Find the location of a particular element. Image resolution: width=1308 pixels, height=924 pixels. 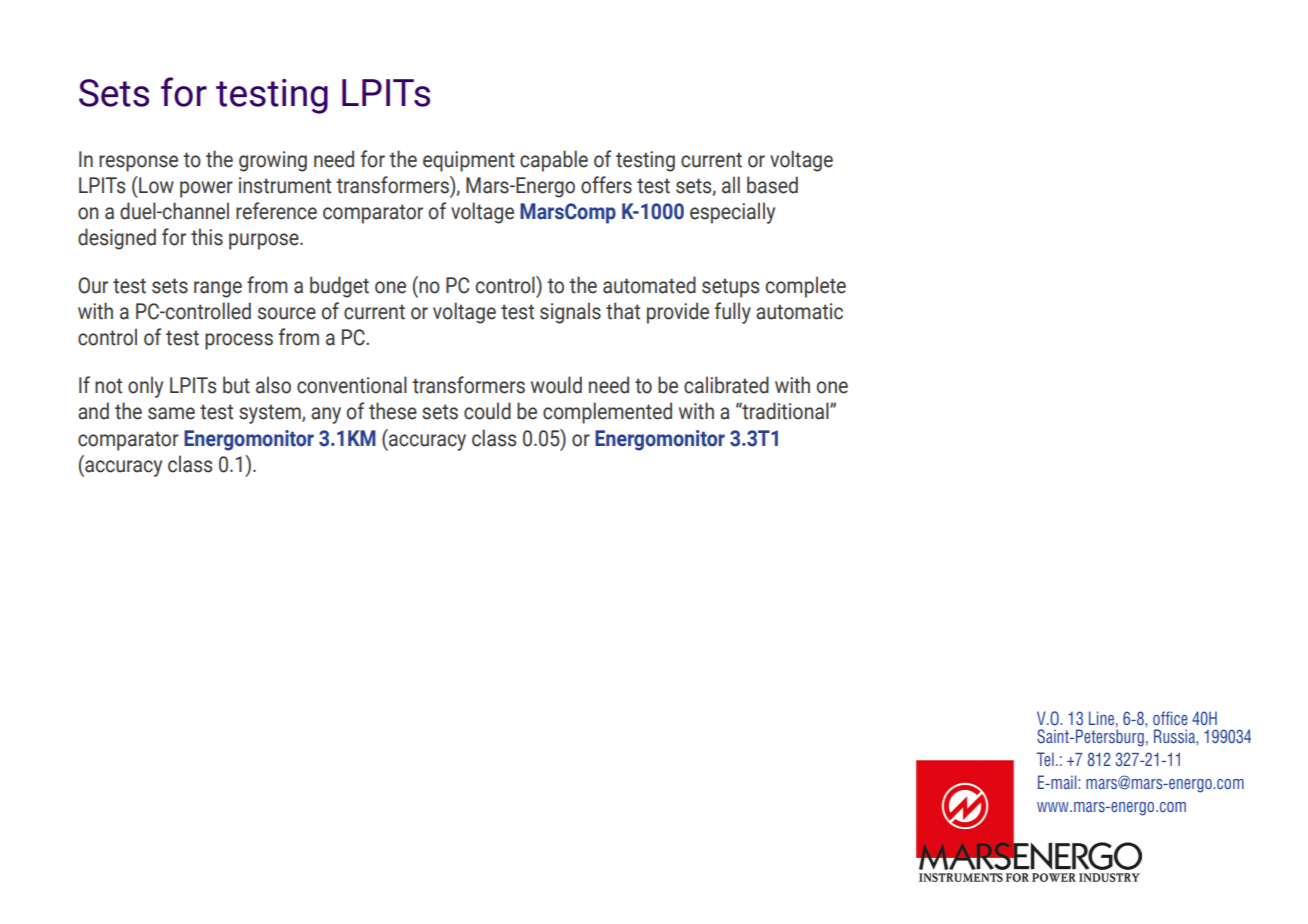

power is located at coordinates (206, 189).
